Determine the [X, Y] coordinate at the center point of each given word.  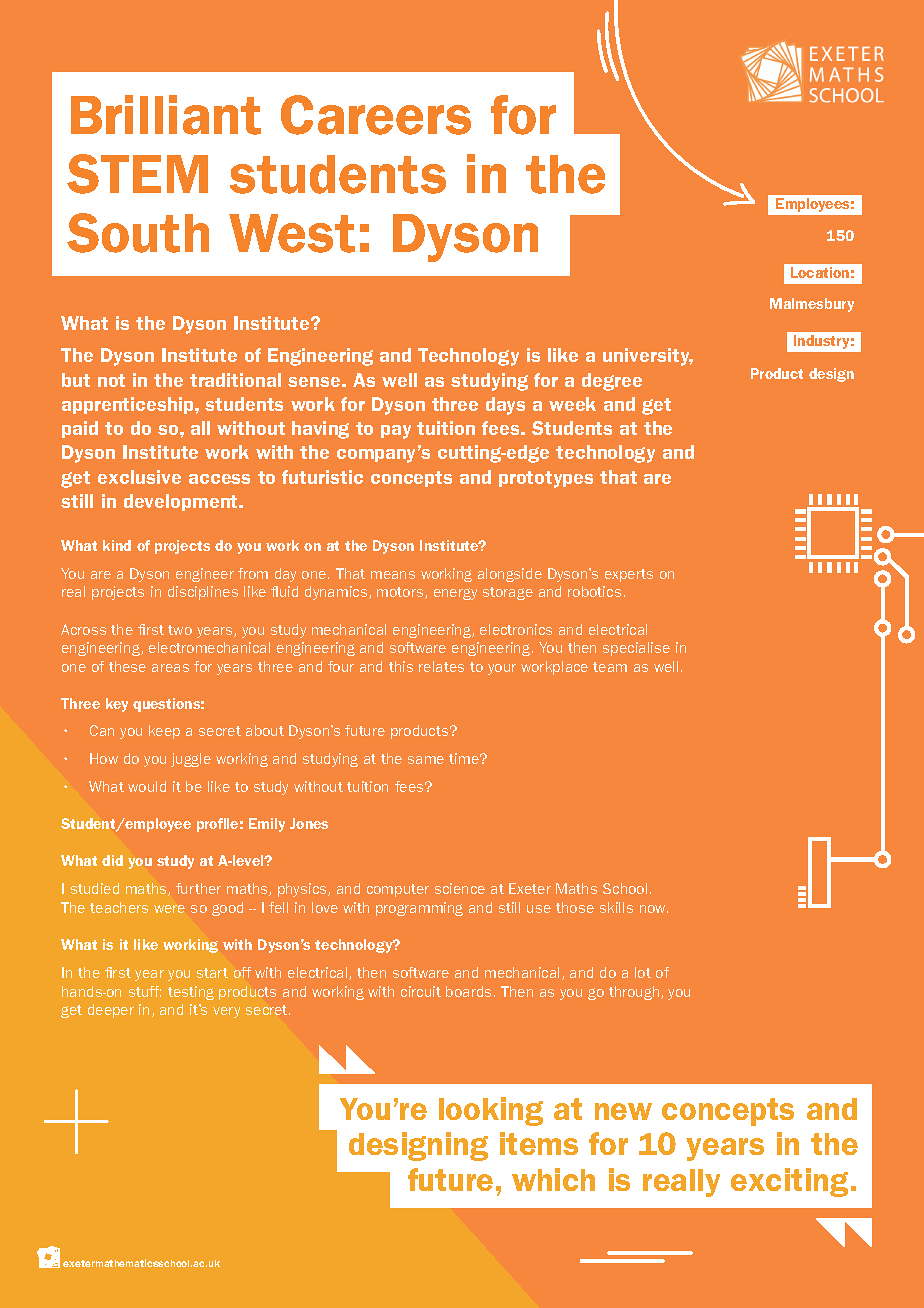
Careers [376, 115]
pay [396, 432]
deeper [111, 1011]
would [147, 786]
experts [629, 575]
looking [491, 1111]
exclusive [139, 477]
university [648, 357]
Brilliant [166, 115]
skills [616, 907]
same [426, 760]
